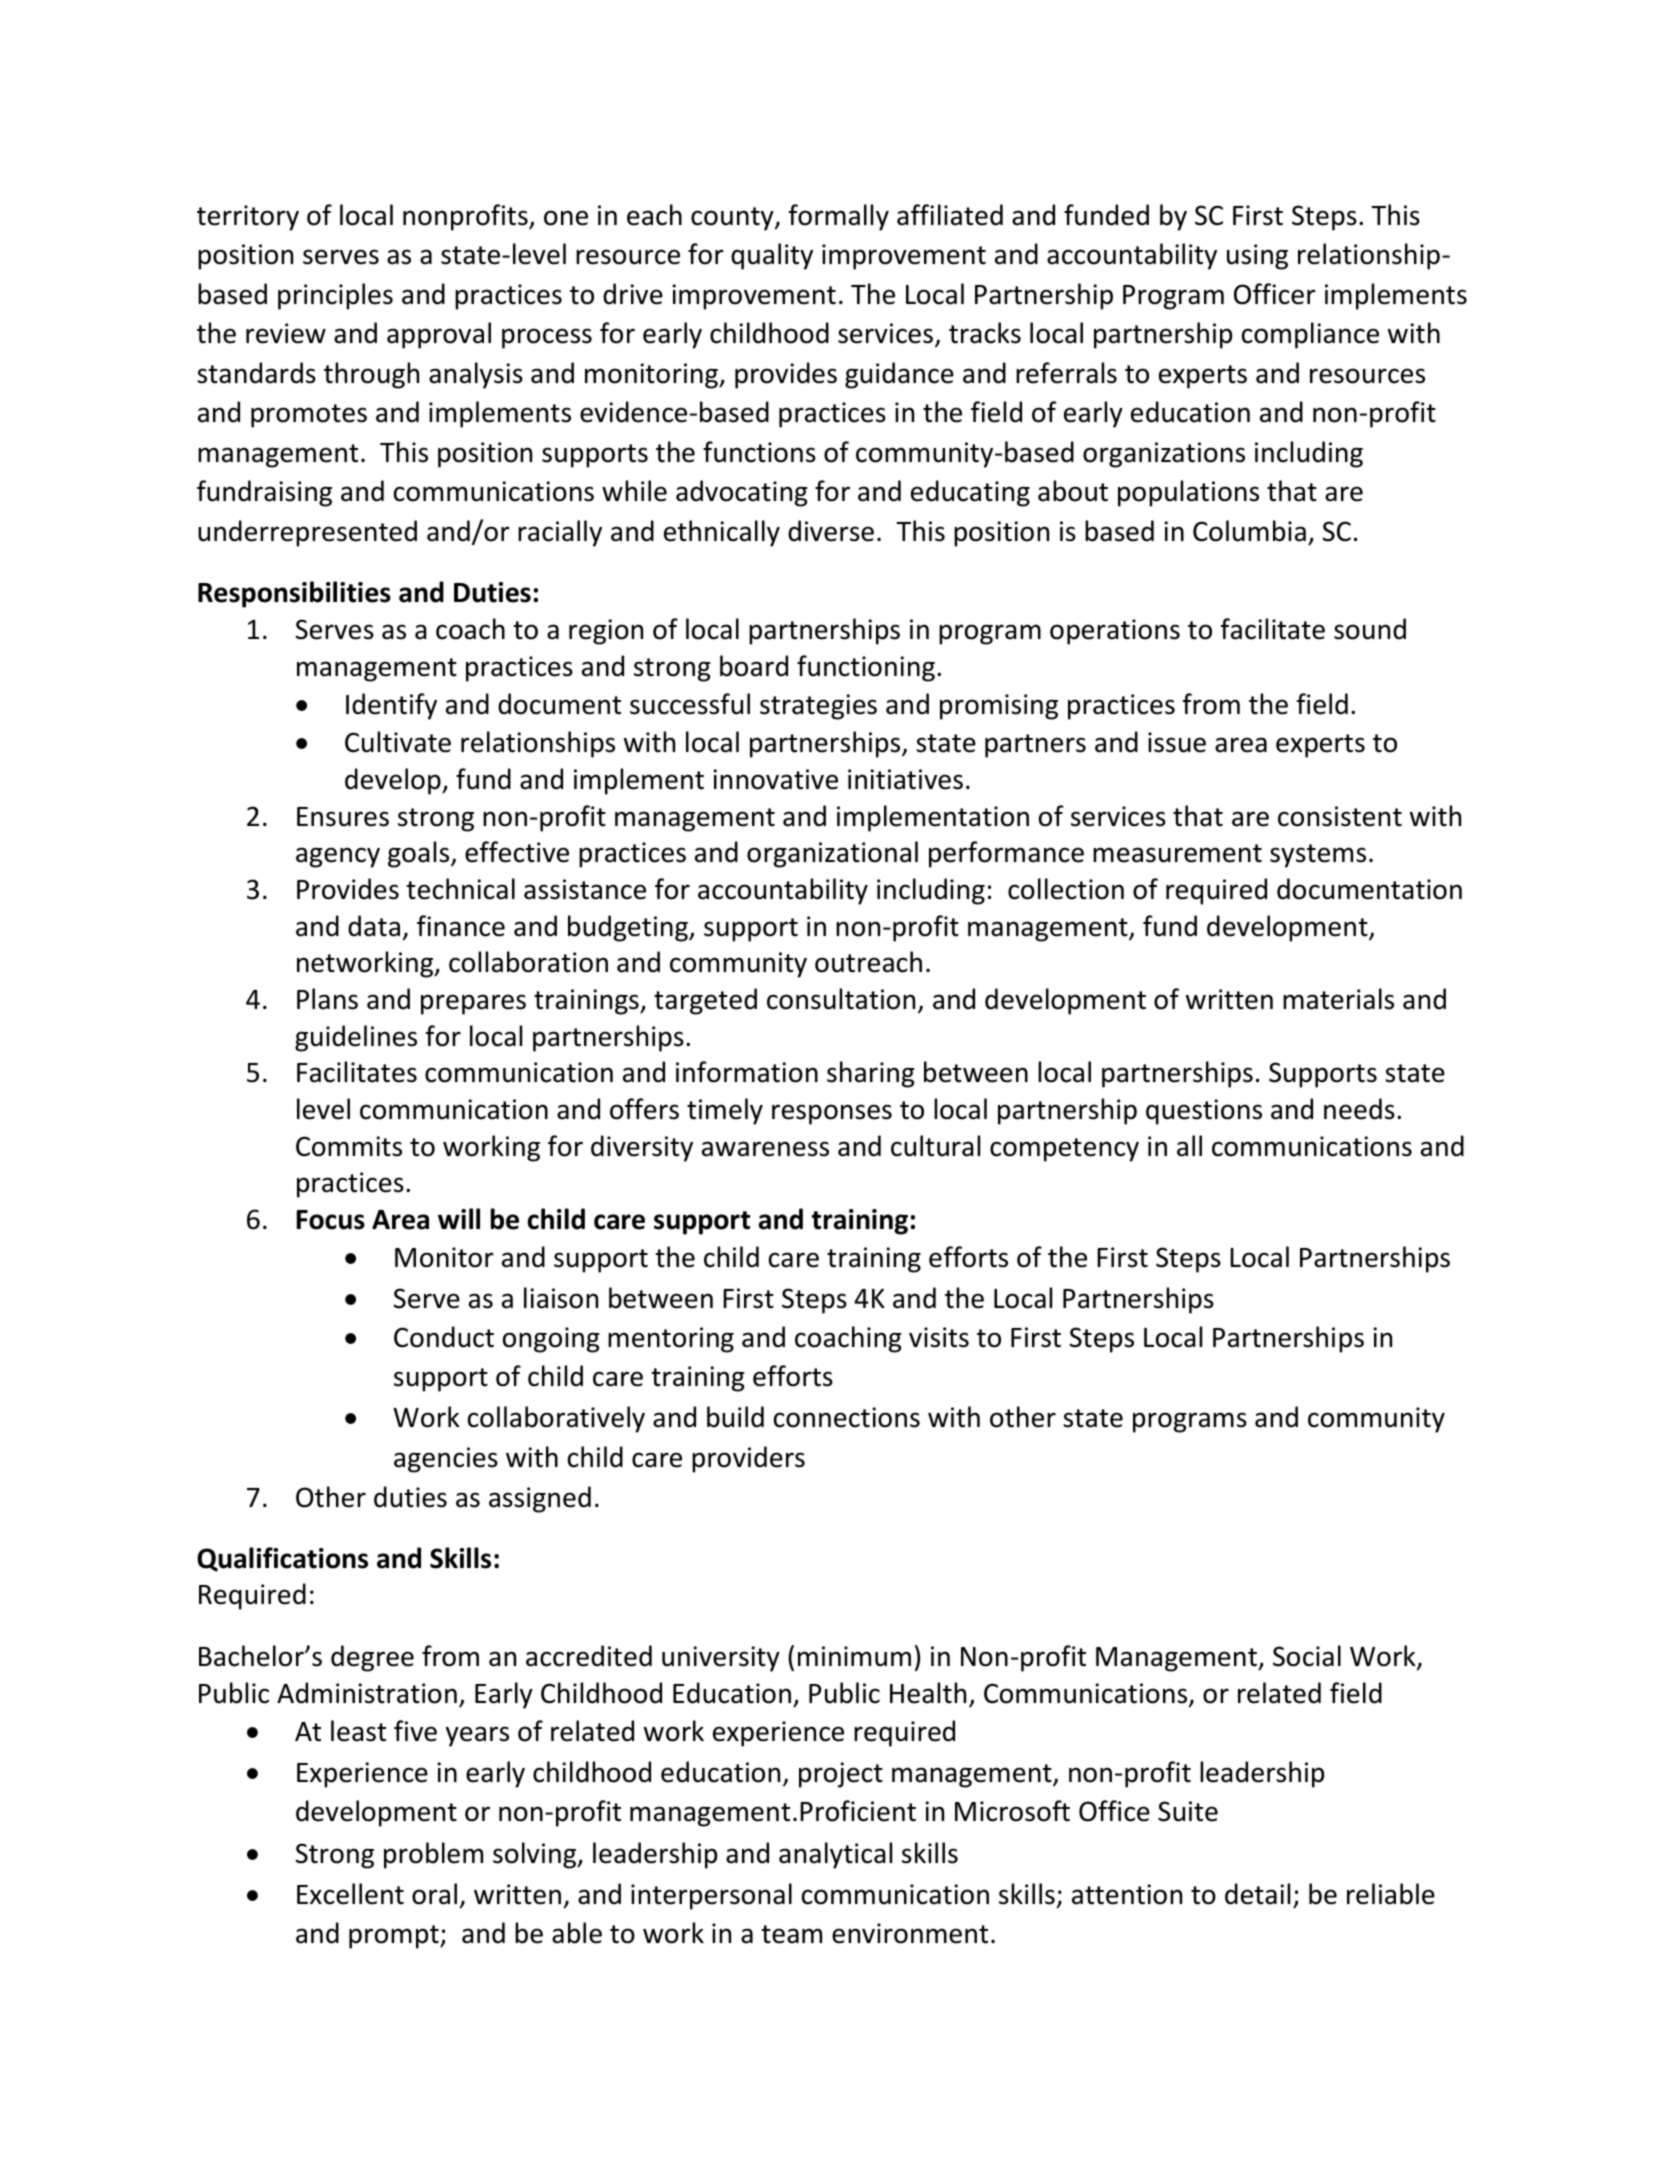 The image size is (1670, 2162). I want to click on detail, so click(1257, 1894).
